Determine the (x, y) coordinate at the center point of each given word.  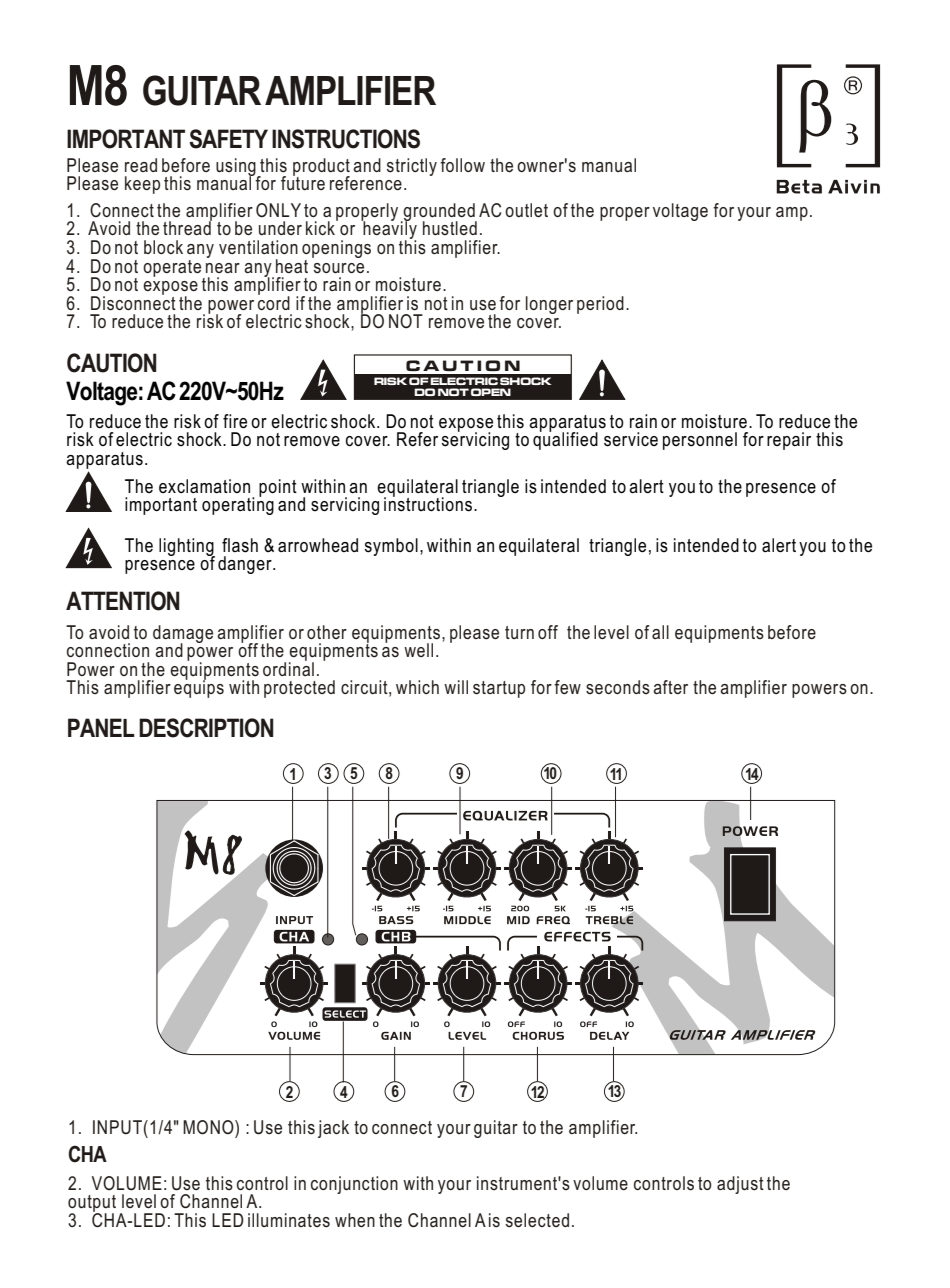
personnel (700, 441)
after (670, 687)
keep (142, 185)
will (456, 687)
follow (462, 165)
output (92, 1205)
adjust (740, 1185)
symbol (391, 547)
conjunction (354, 1185)
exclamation (204, 486)
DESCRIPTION (206, 728)
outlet (526, 210)
